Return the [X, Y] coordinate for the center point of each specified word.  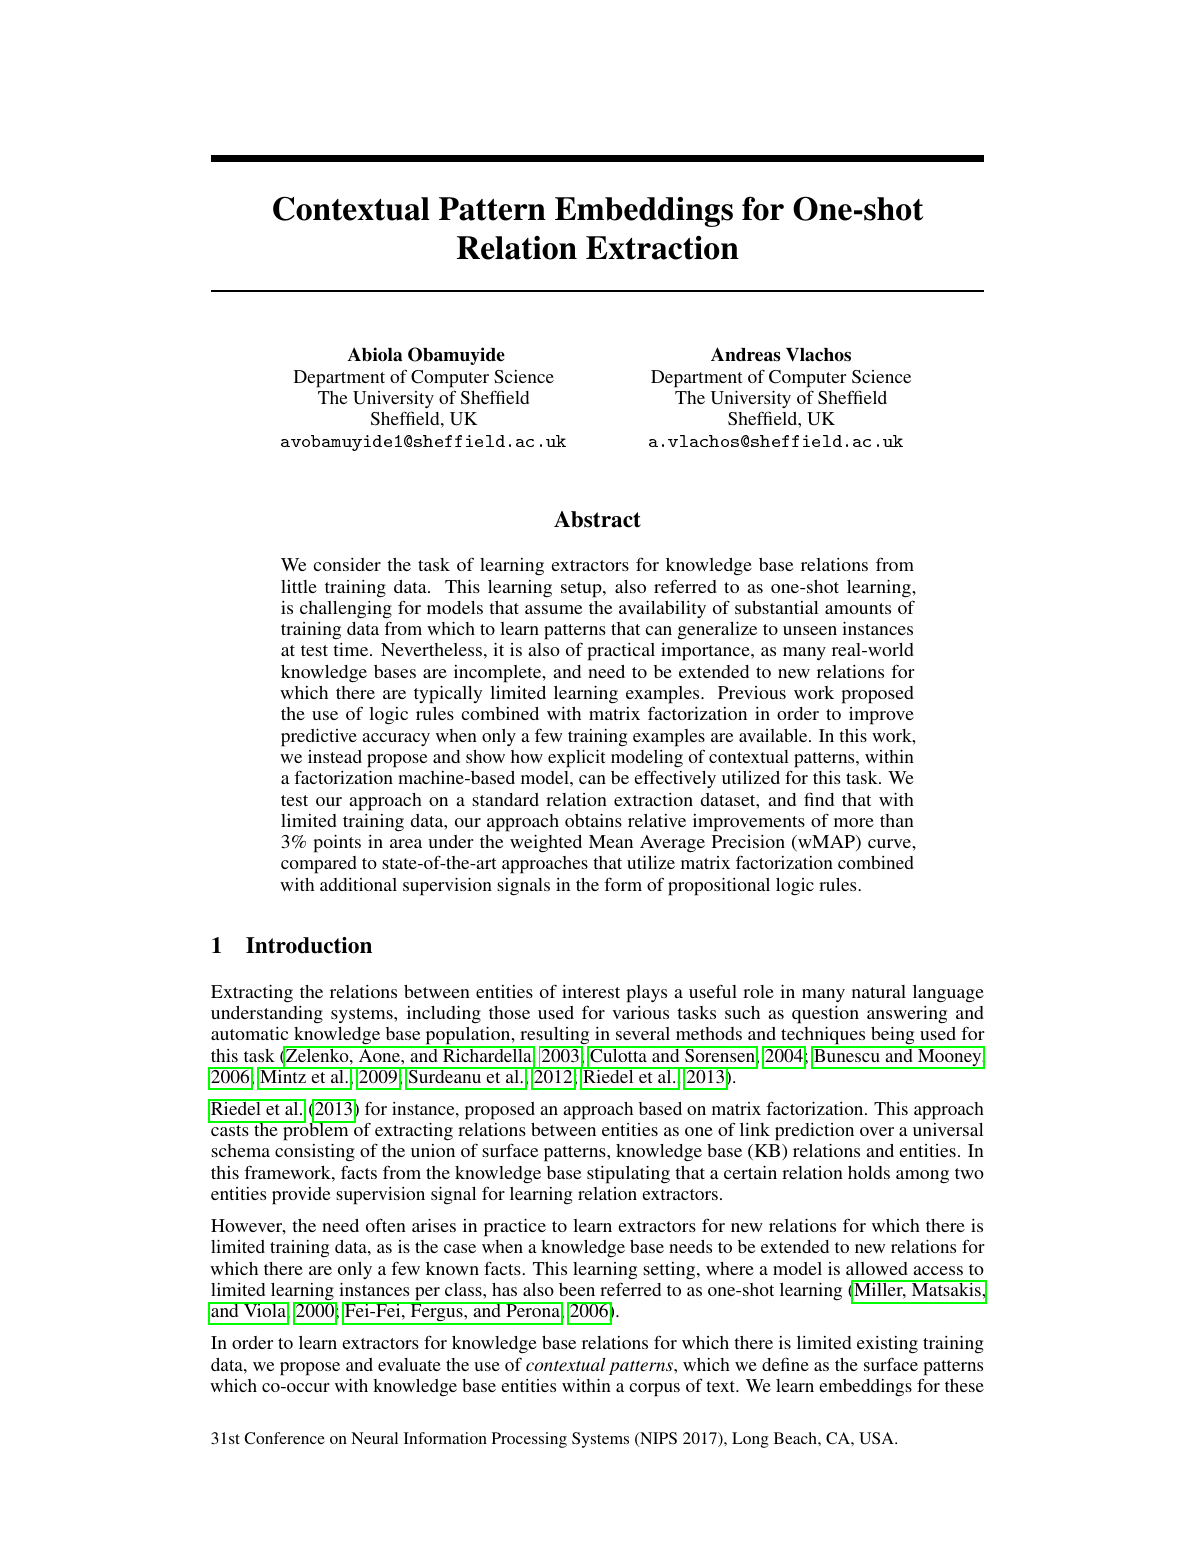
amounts [858, 608]
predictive [319, 738]
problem [316, 1131]
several [643, 1033]
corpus [654, 1390]
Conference [284, 1438]
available [774, 735]
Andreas [746, 354]
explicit [576, 759]
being [893, 1037]
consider [347, 564]
